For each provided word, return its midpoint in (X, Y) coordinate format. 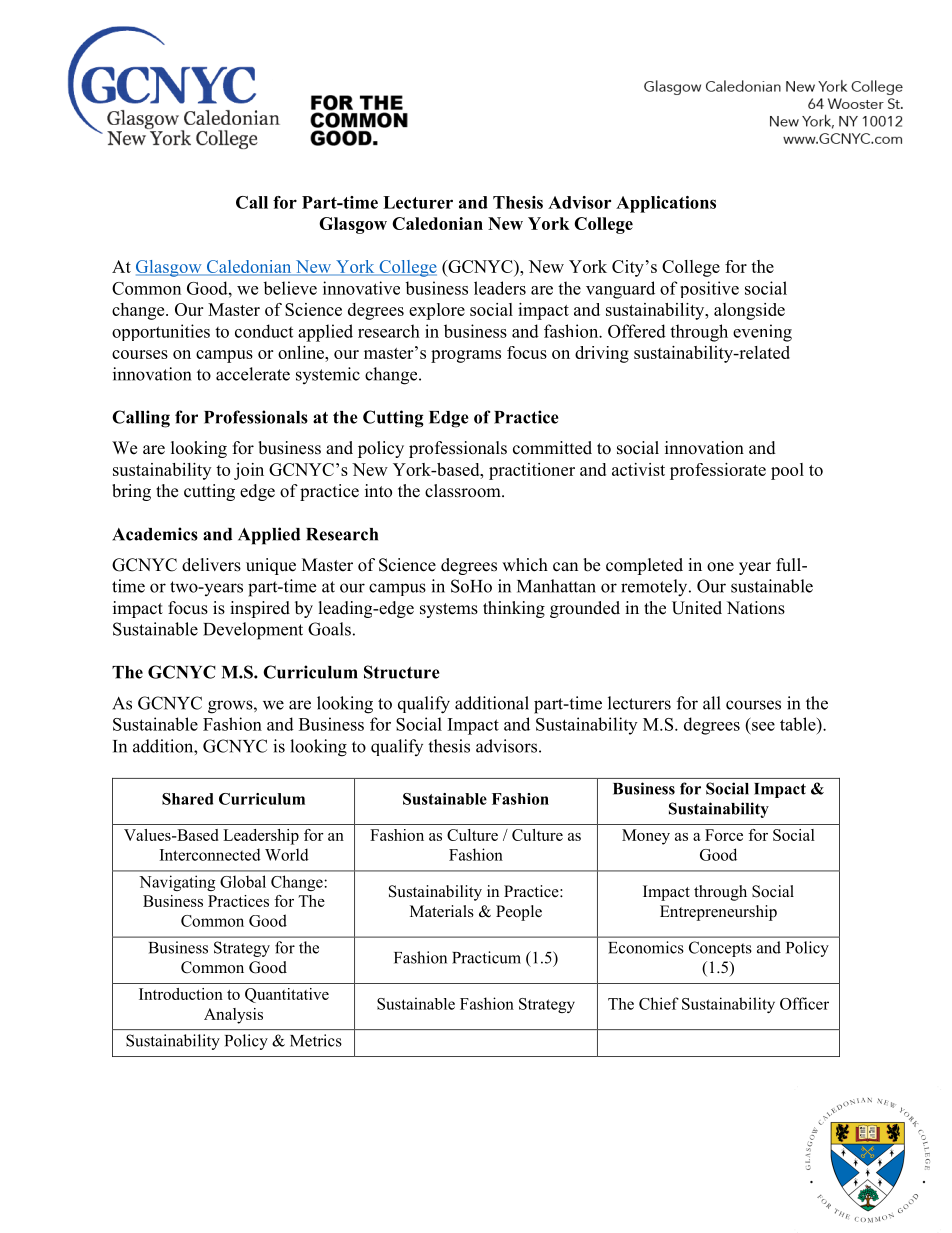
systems (449, 610)
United (697, 608)
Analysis (233, 1016)
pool (787, 471)
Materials (442, 911)
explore (437, 311)
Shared (187, 799)
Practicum (486, 957)
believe (290, 288)
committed (552, 448)
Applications (666, 204)
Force (724, 835)
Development (253, 631)
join (249, 471)
